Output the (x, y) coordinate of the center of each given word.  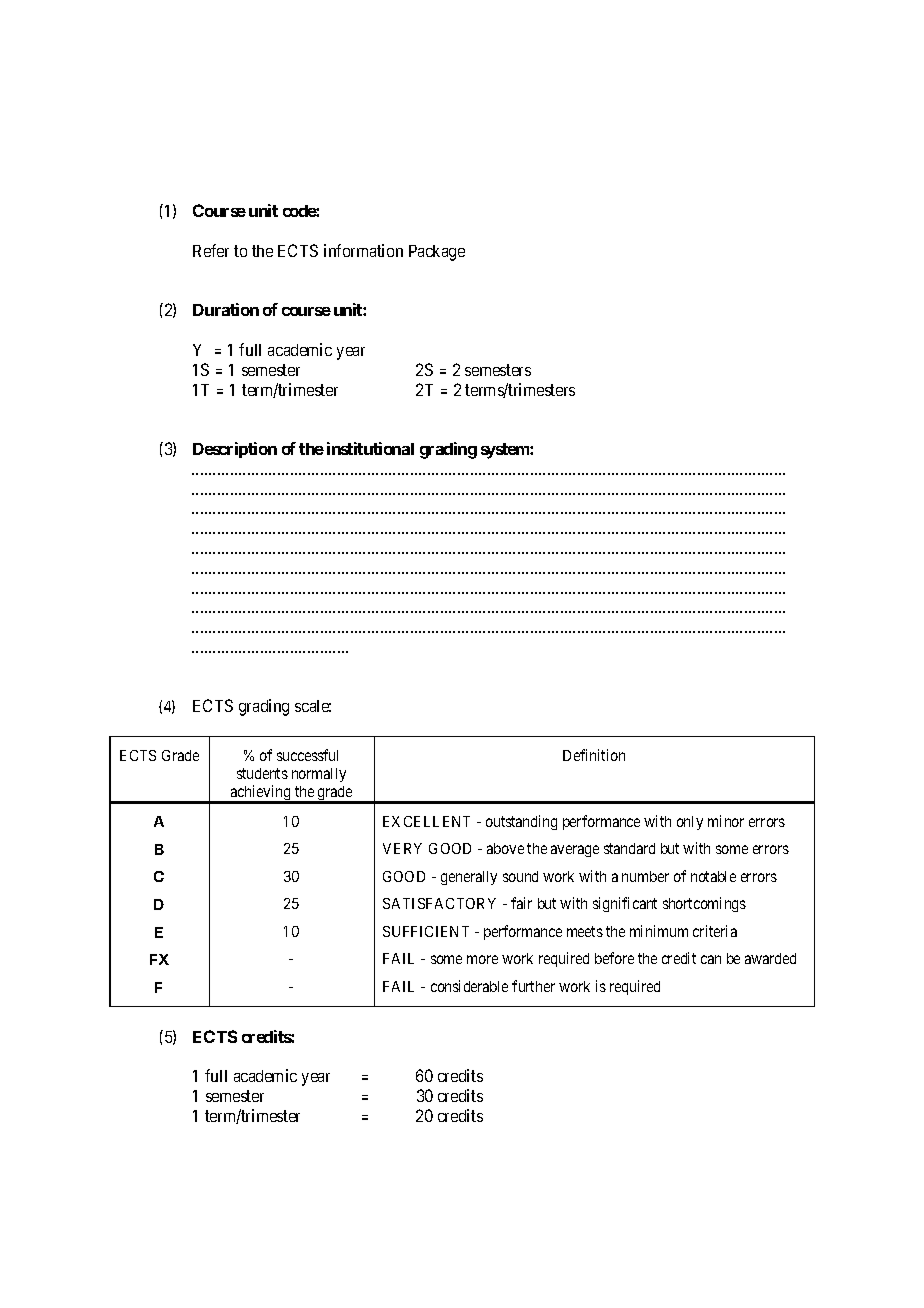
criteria (715, 931)
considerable (469, 986)
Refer (211, 250)
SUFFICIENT (426, 931)
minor (726, 821)
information (363, 250)
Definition (594, 755)
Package (437, 253)
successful (307, 755)
